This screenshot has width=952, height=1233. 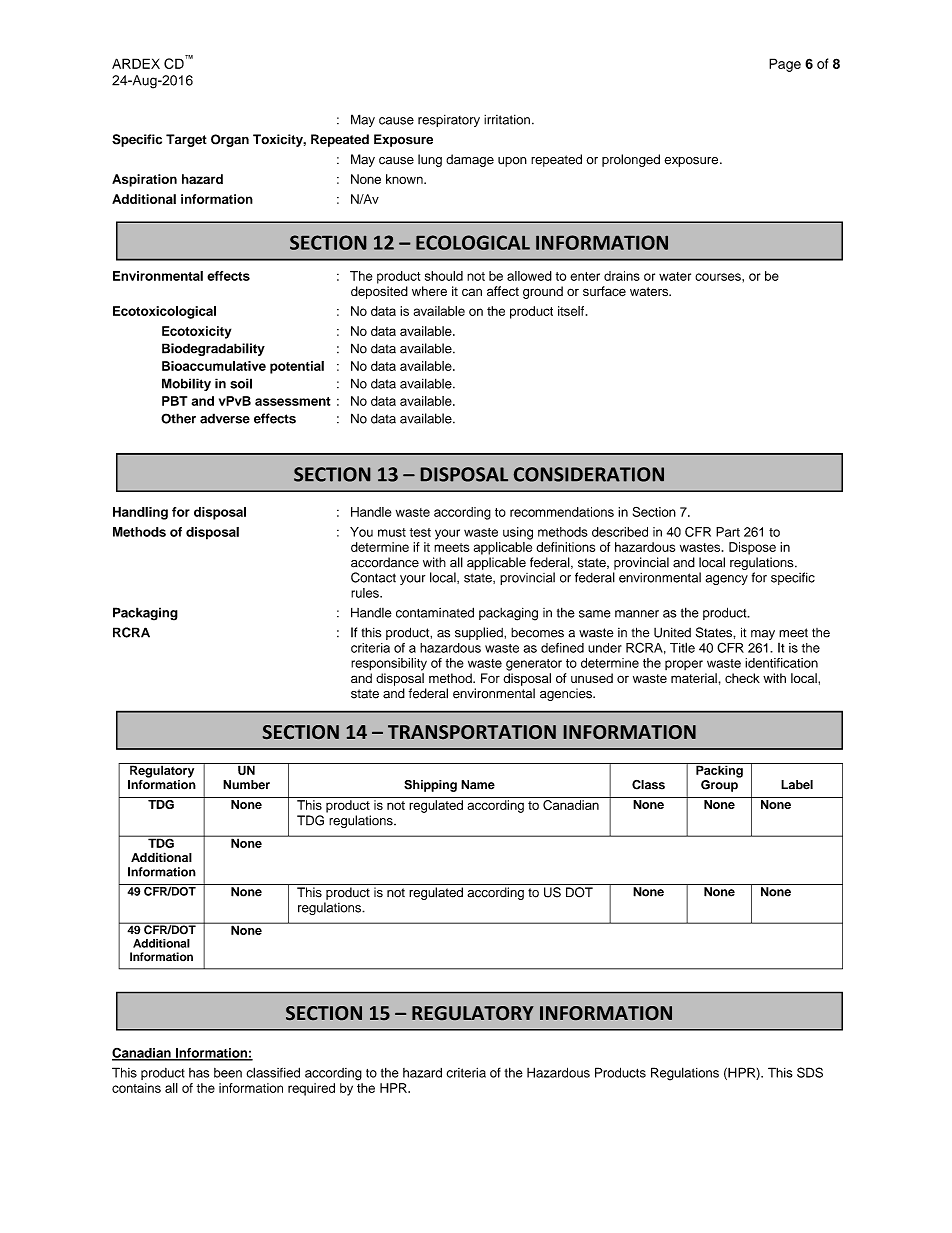 What do you see at coordinates (230, 140) in the screenshot?
I see `Organ` at bounding box center [230, 140].
